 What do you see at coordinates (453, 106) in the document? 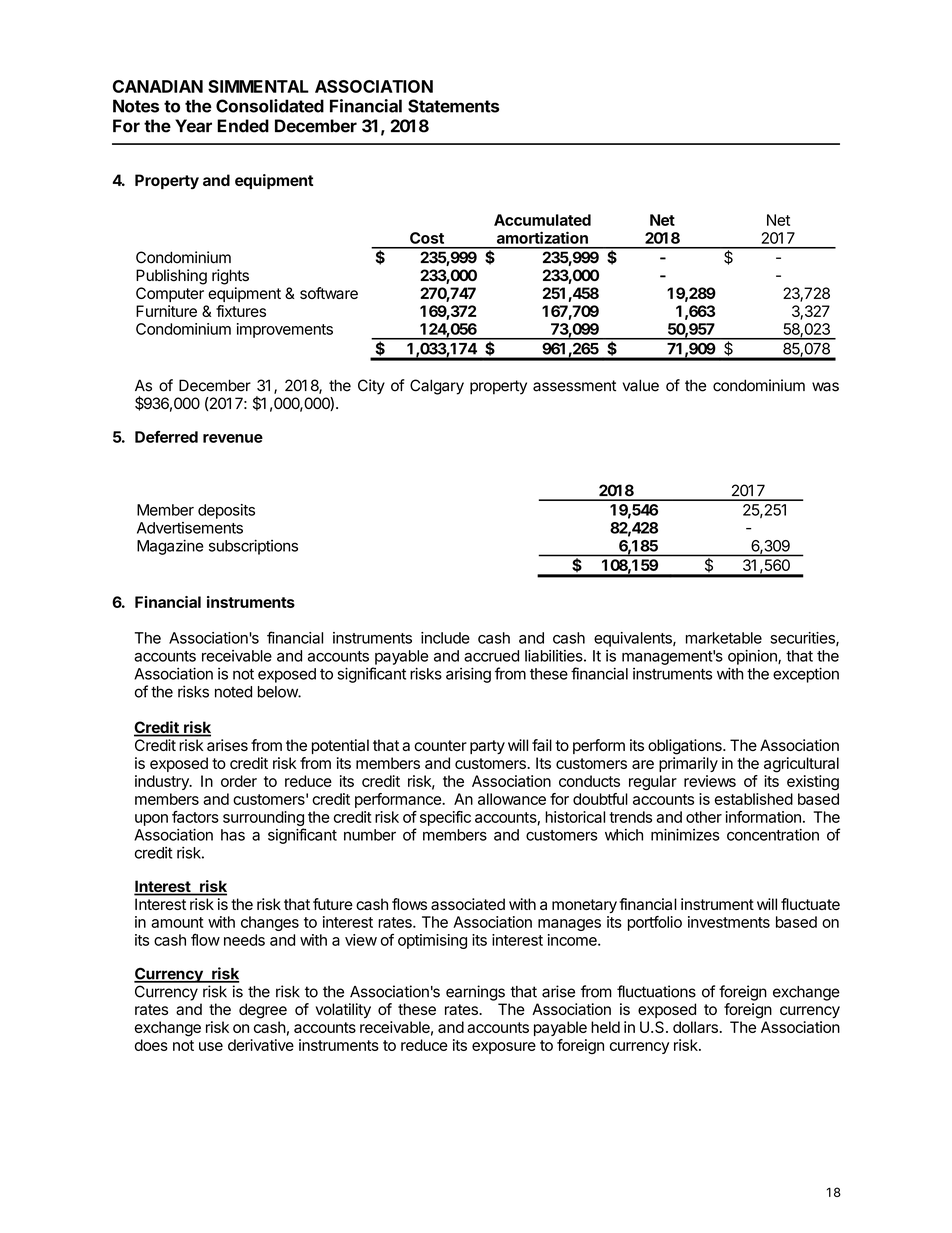
I see `Statements` at bounding box center [453, 106].
